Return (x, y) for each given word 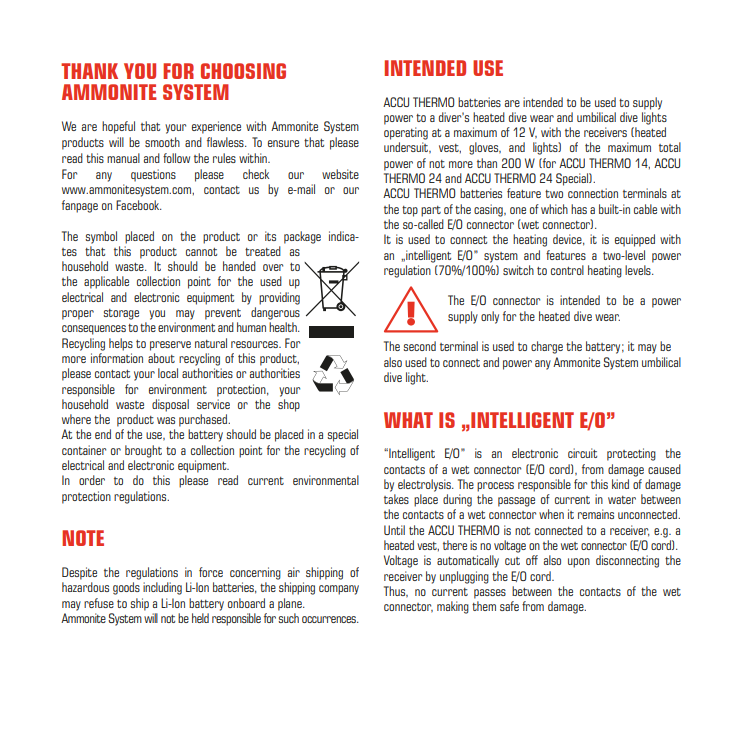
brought (143, 451)
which (554, 209)
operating (406, 133)
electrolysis (425, 485)
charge (547, 347)
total (670, 147)
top (410, 211)
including (162, 588)
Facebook (139, 205)
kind (620, 484)
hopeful (118, 127)
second (419, 346)
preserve (170, 346)
